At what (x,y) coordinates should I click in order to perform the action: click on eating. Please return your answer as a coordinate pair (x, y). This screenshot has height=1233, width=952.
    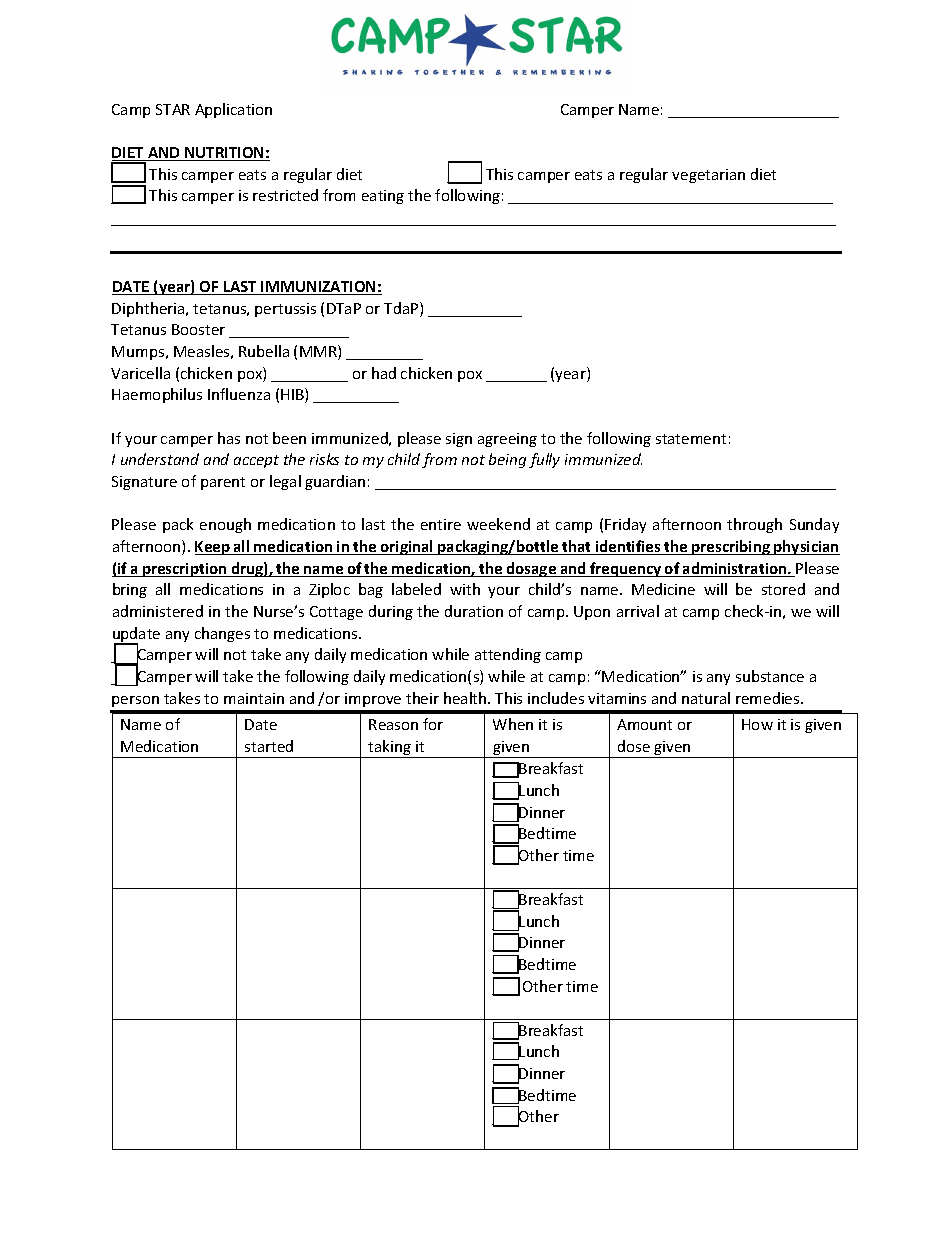
    Looking at the image, I should click on (383, 197).
